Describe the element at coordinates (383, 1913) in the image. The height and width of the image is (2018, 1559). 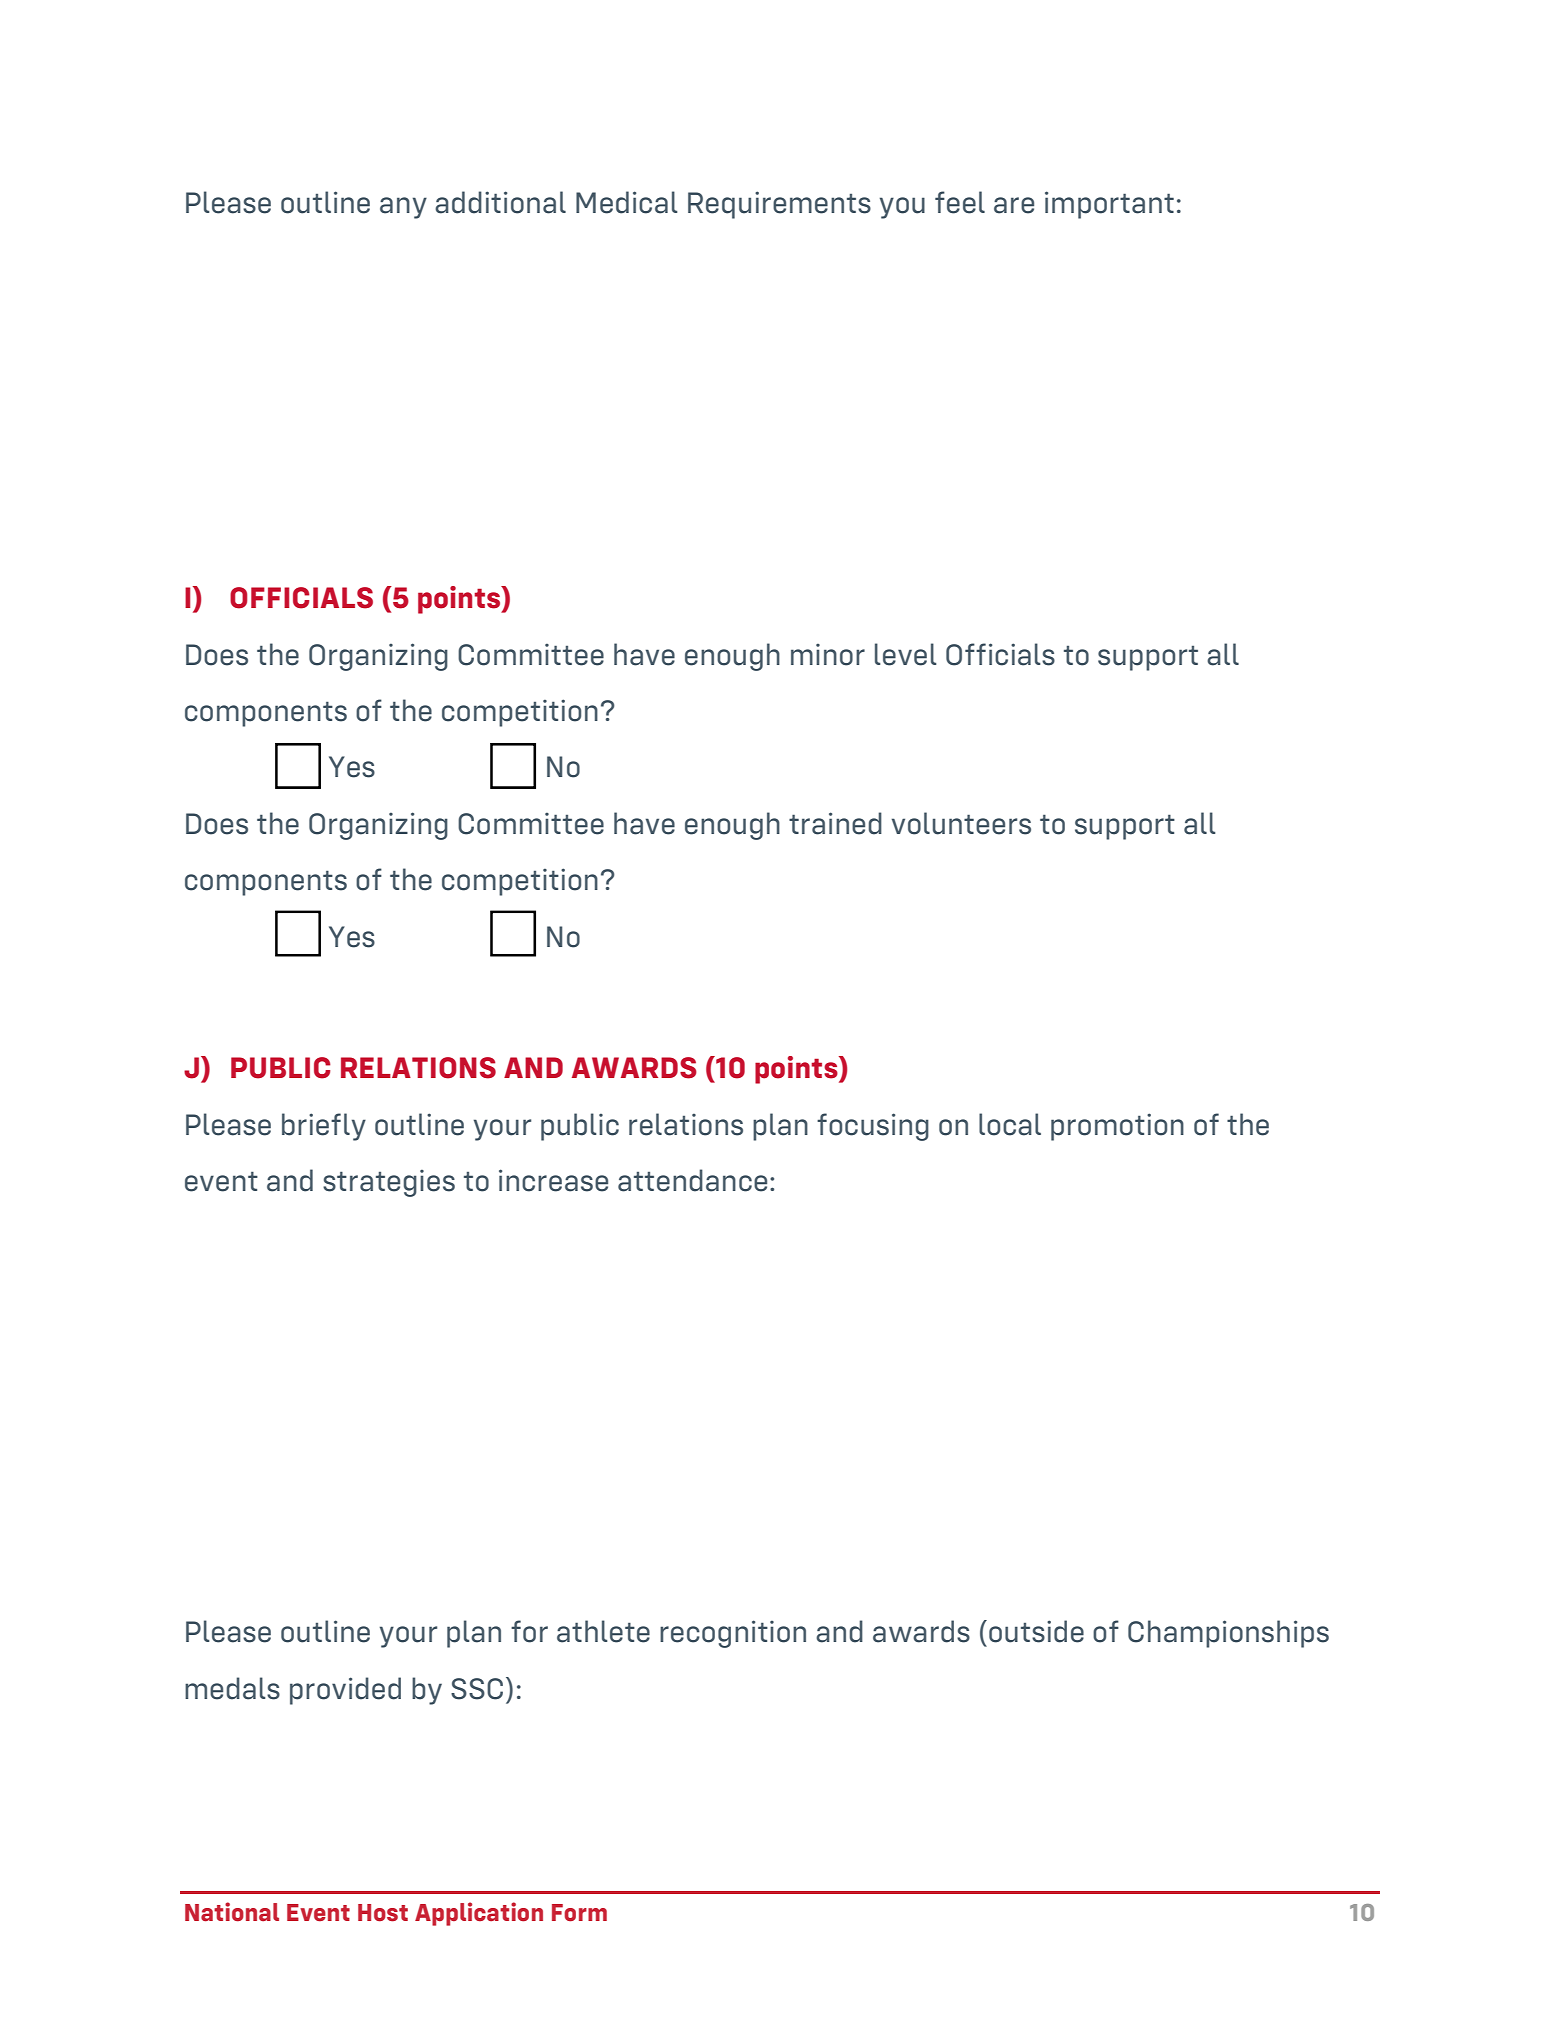
I see `Host` at that location.
